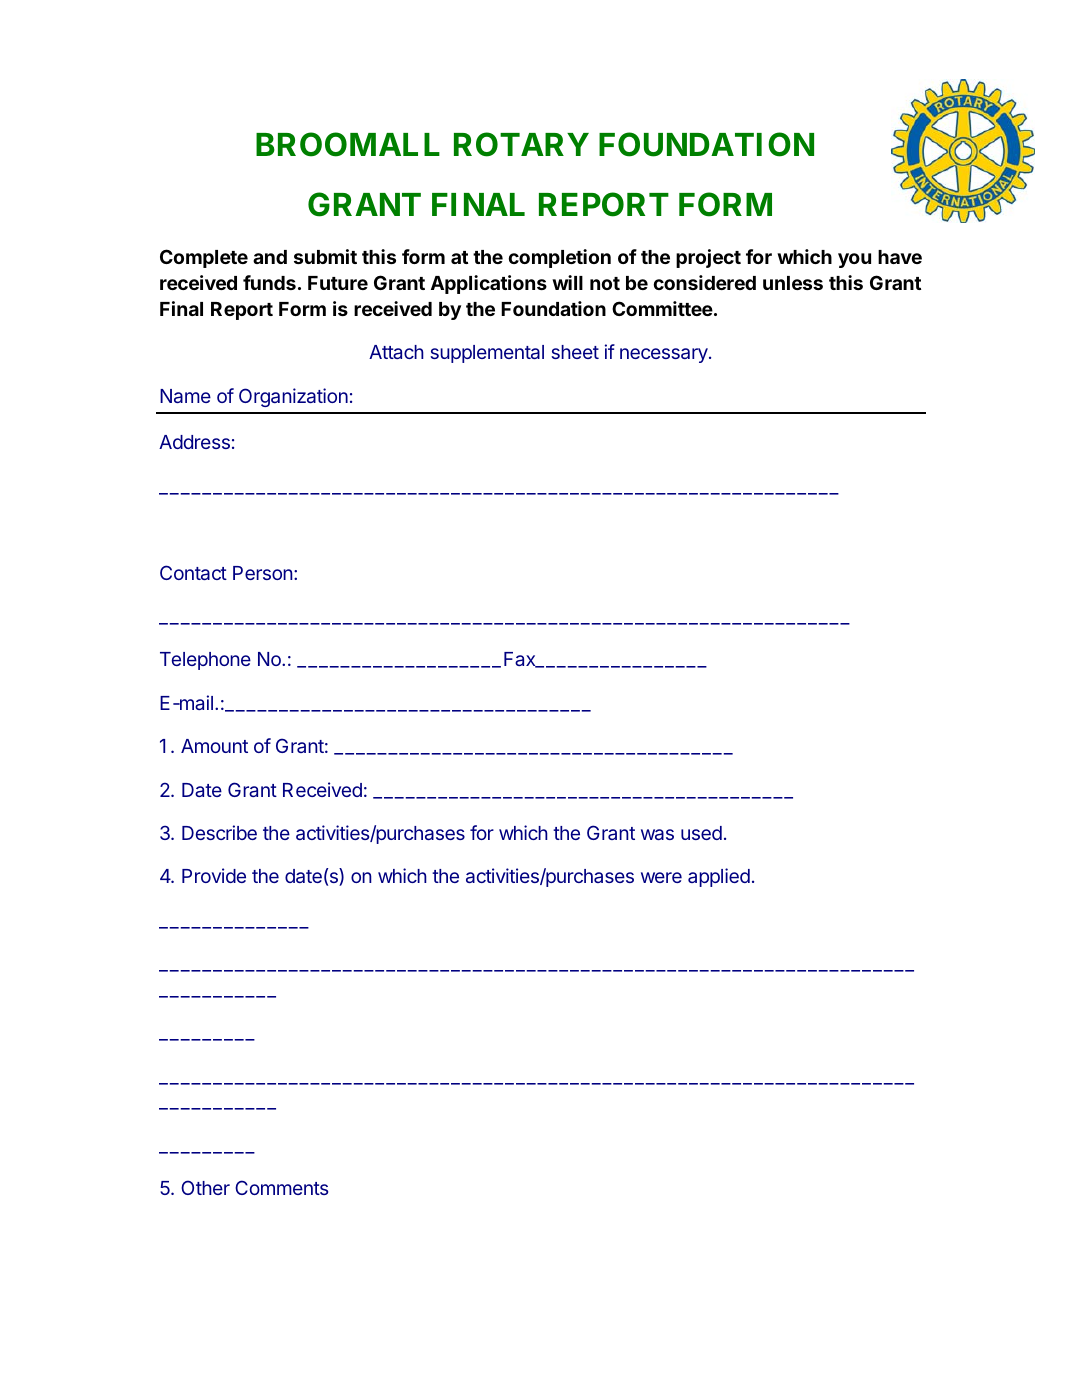  What do you see at coordinates (575, 352) in the screenshot?
I see `sheet` at bounding box center [575, 352].
